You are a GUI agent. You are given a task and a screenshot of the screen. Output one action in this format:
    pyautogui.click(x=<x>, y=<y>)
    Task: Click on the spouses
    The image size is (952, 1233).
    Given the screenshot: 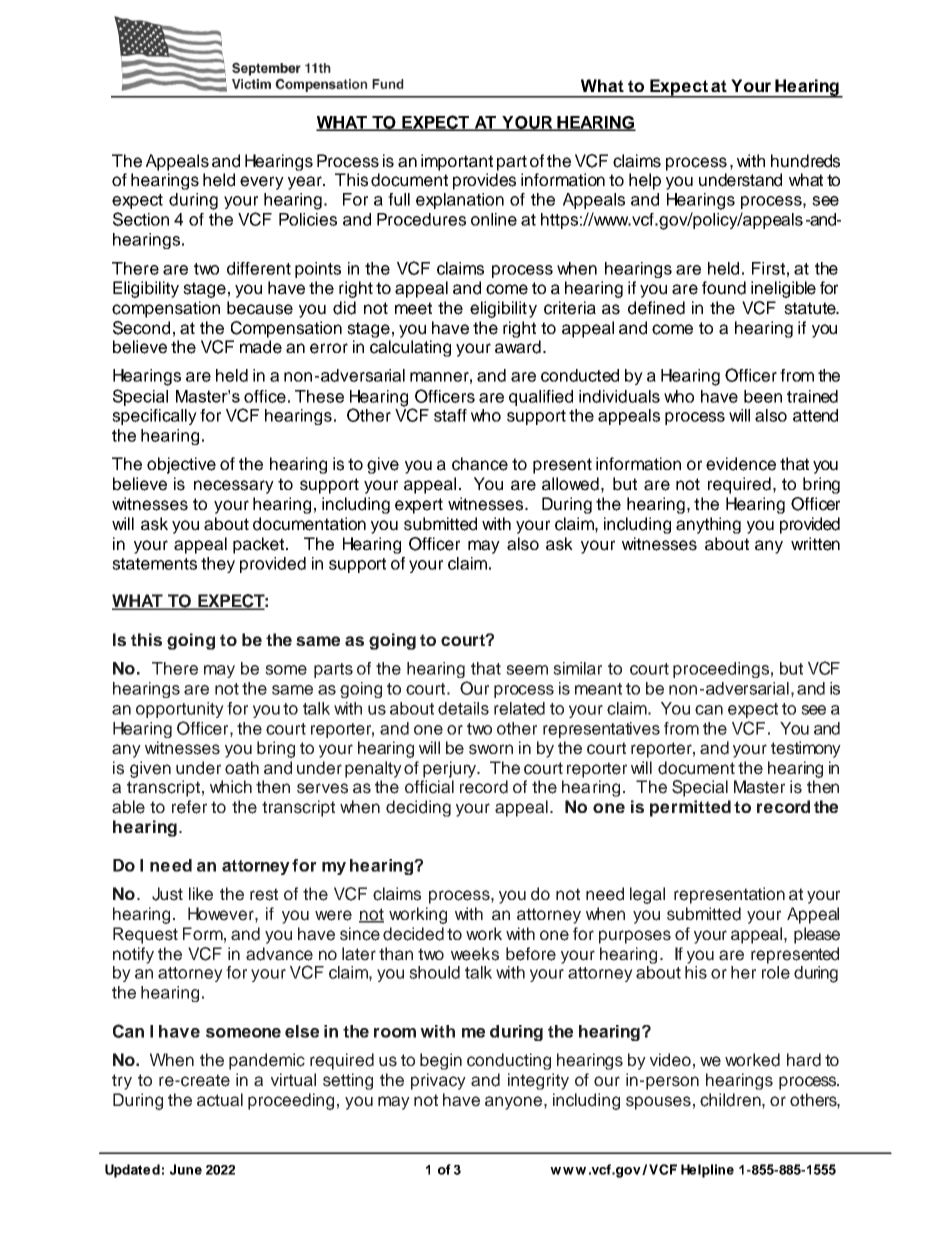 What is the action you would take?
    pyautogui.click(x=658, y=1103)
